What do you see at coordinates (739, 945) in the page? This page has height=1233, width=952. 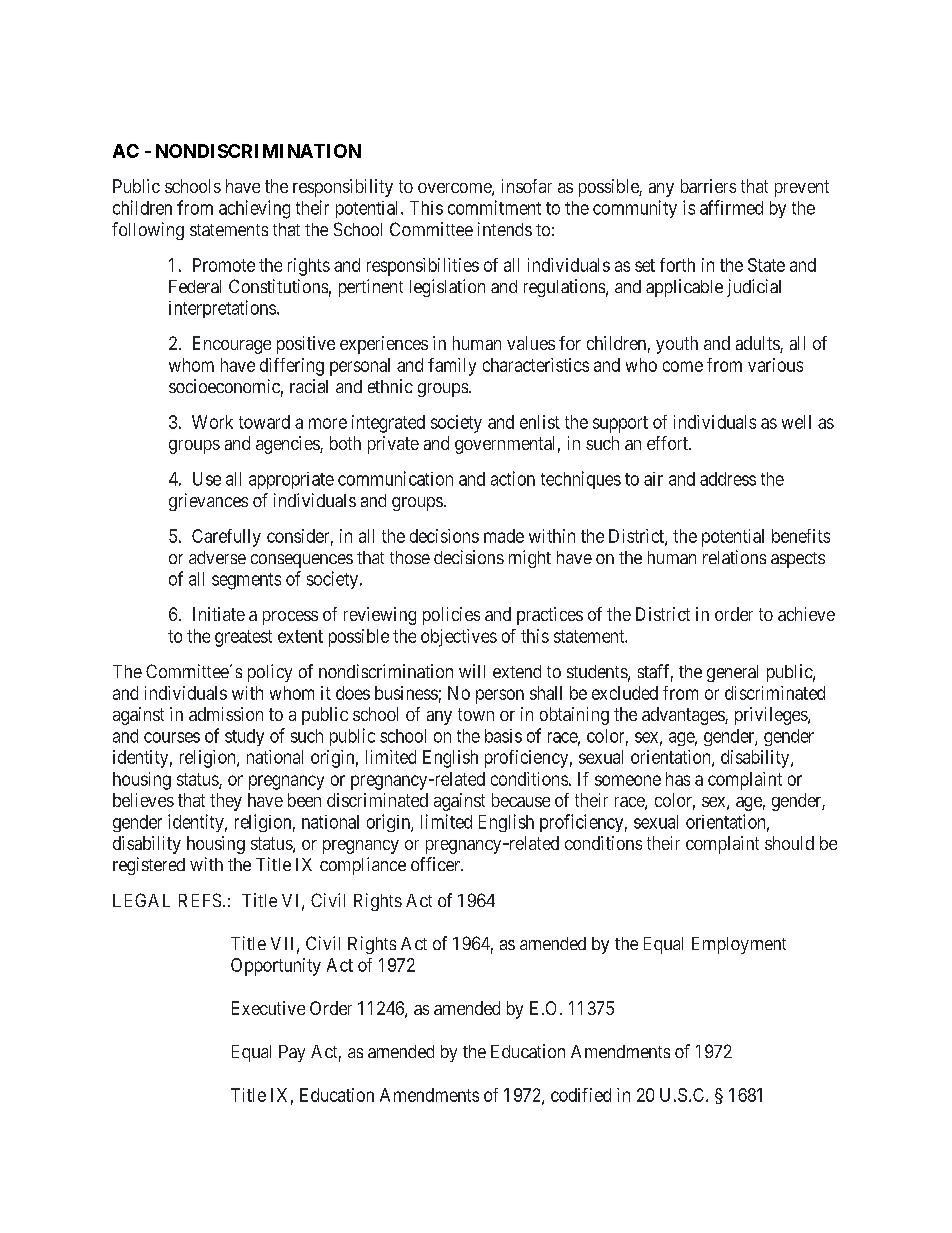 I see `Employment` at bounding box center [739, 945].
